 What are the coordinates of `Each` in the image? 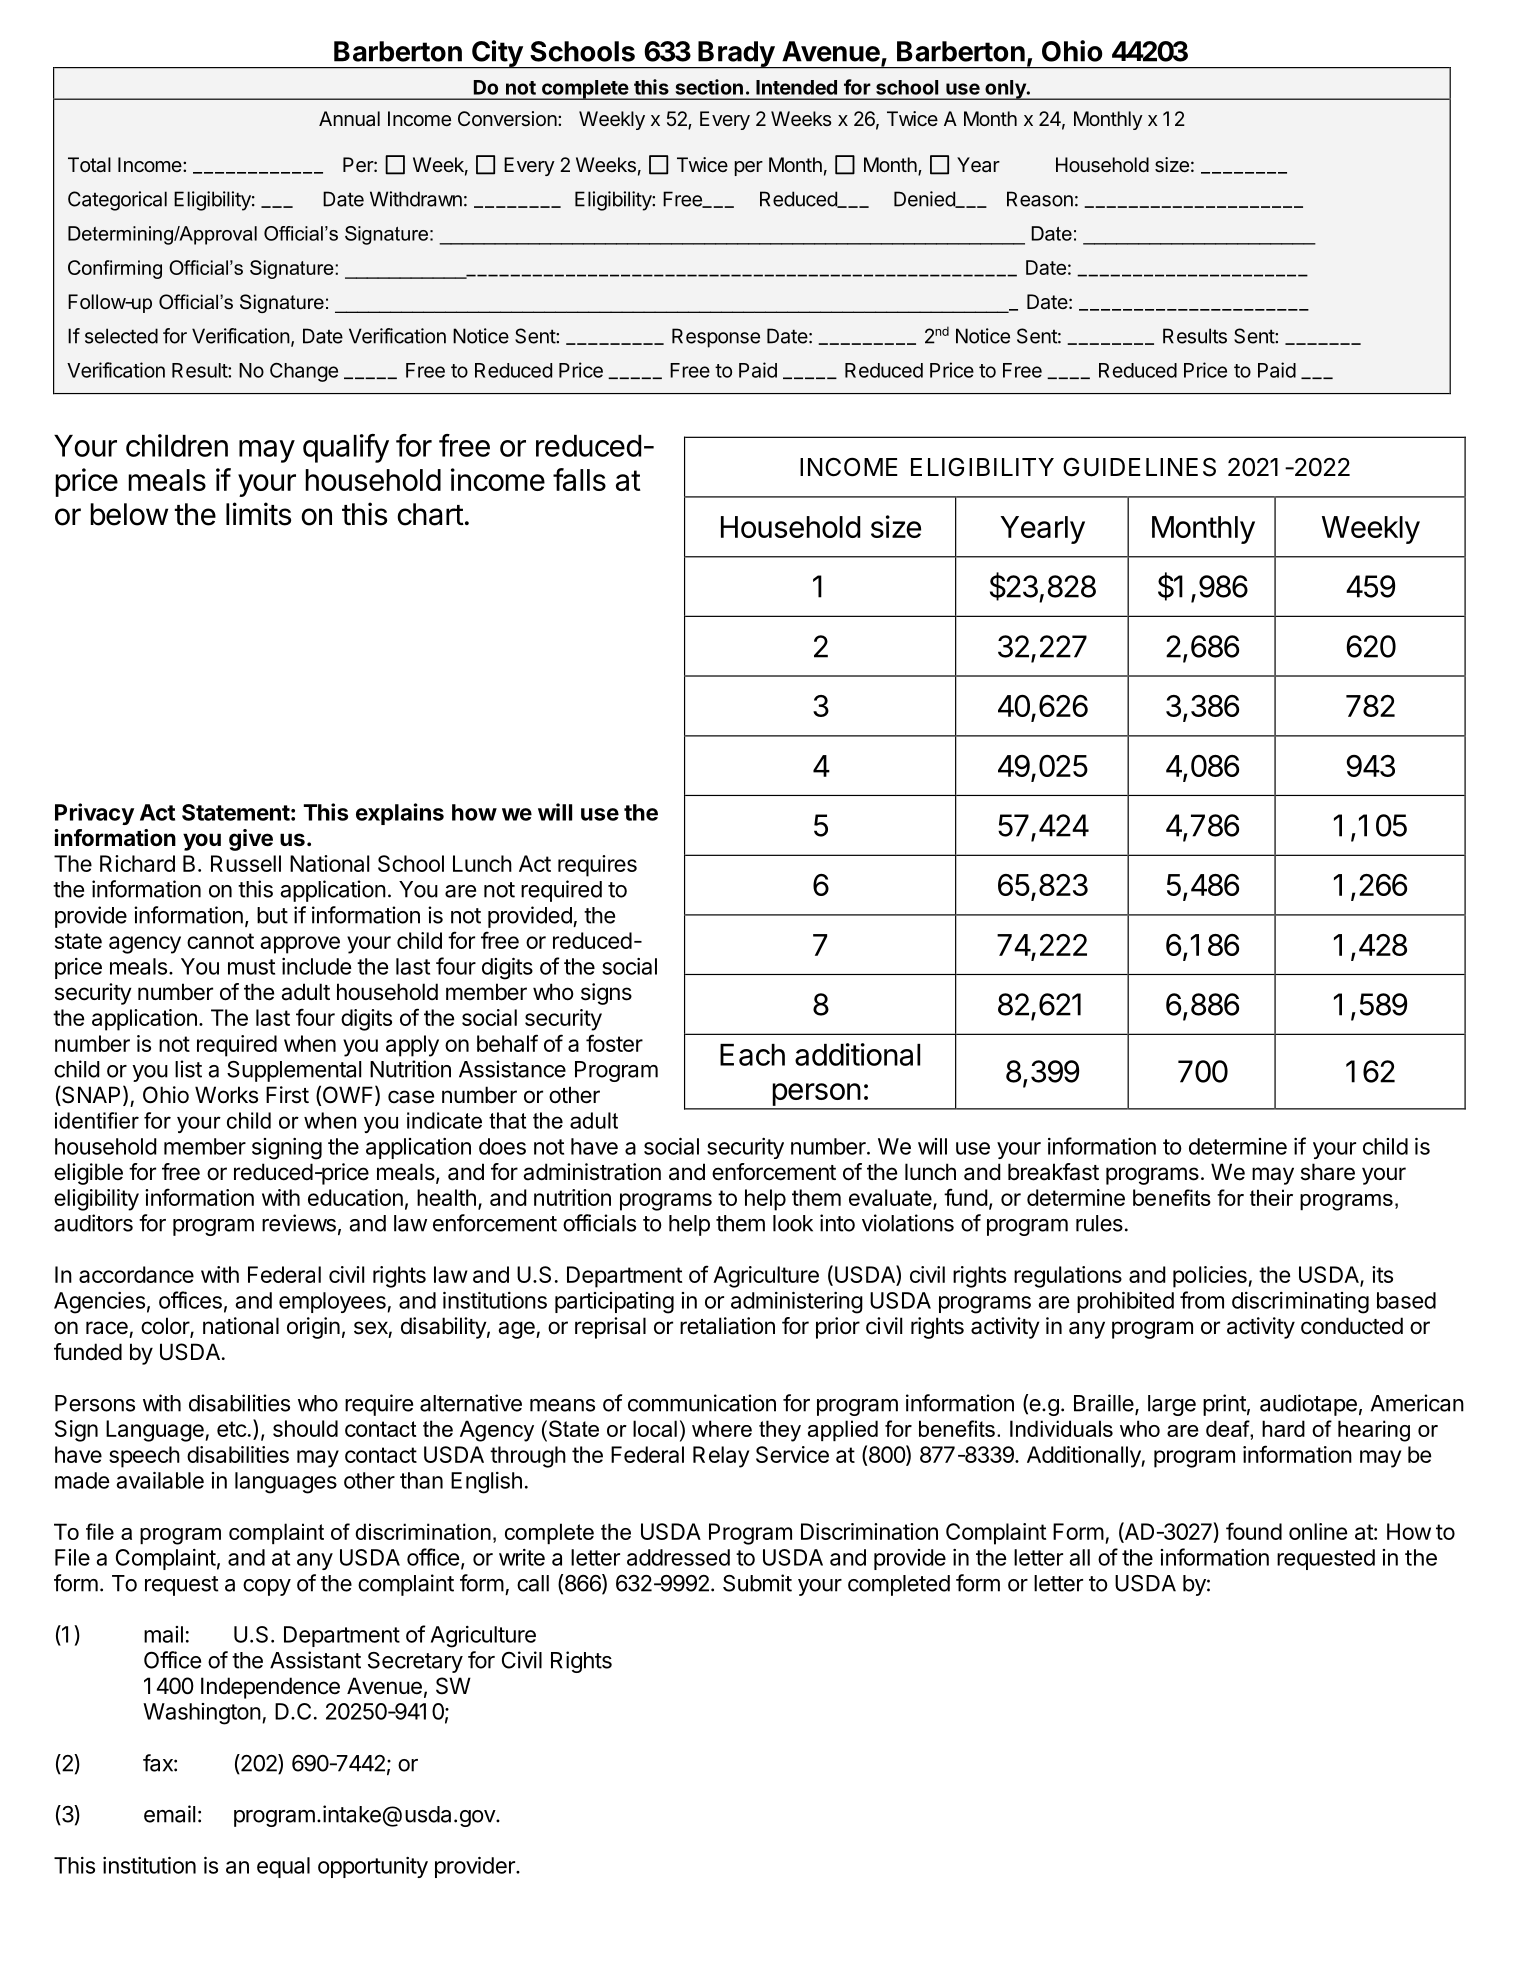 It's located at (752, 1055).
